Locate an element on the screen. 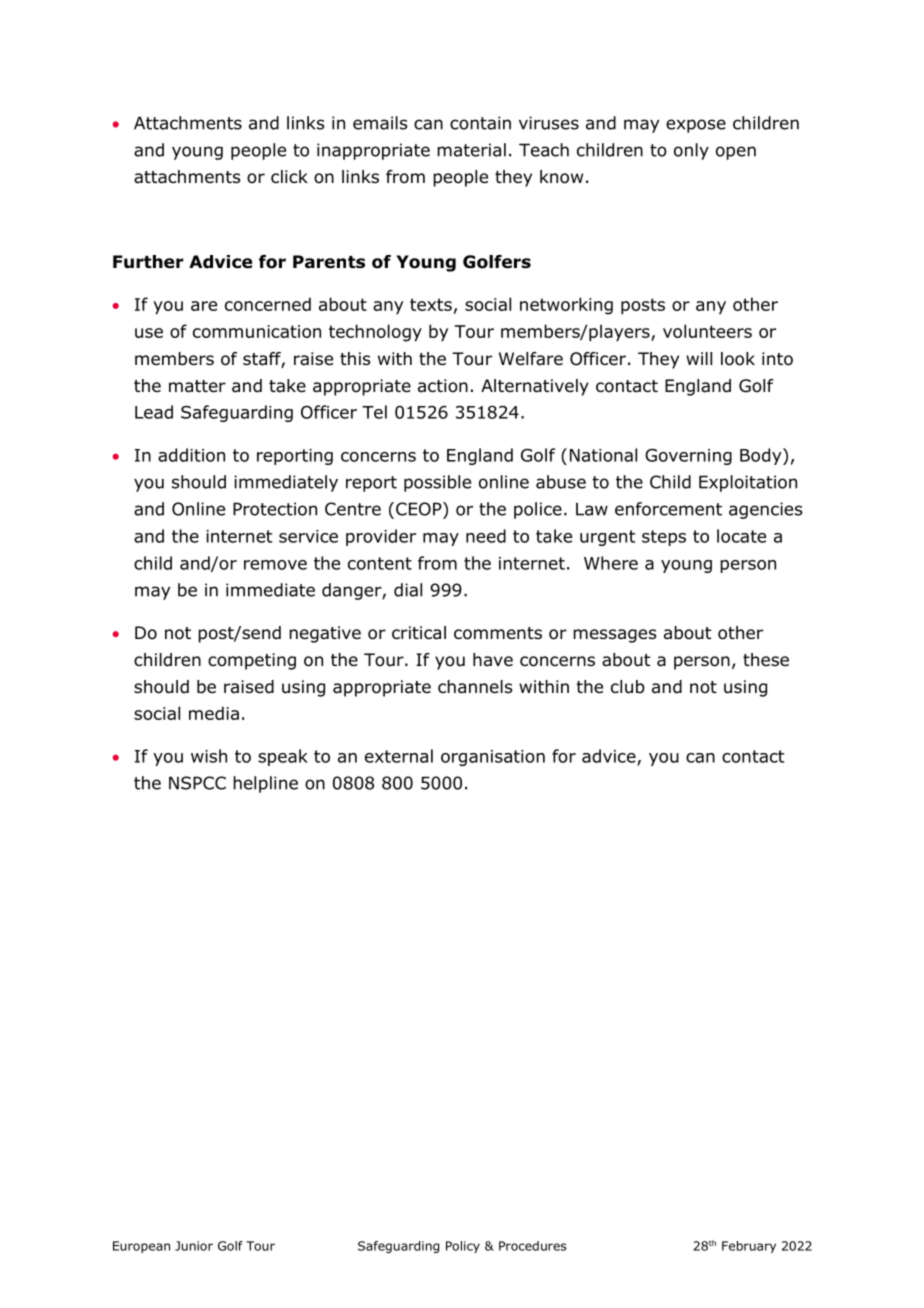  NSPCC is located at coordinates (197, 783).
